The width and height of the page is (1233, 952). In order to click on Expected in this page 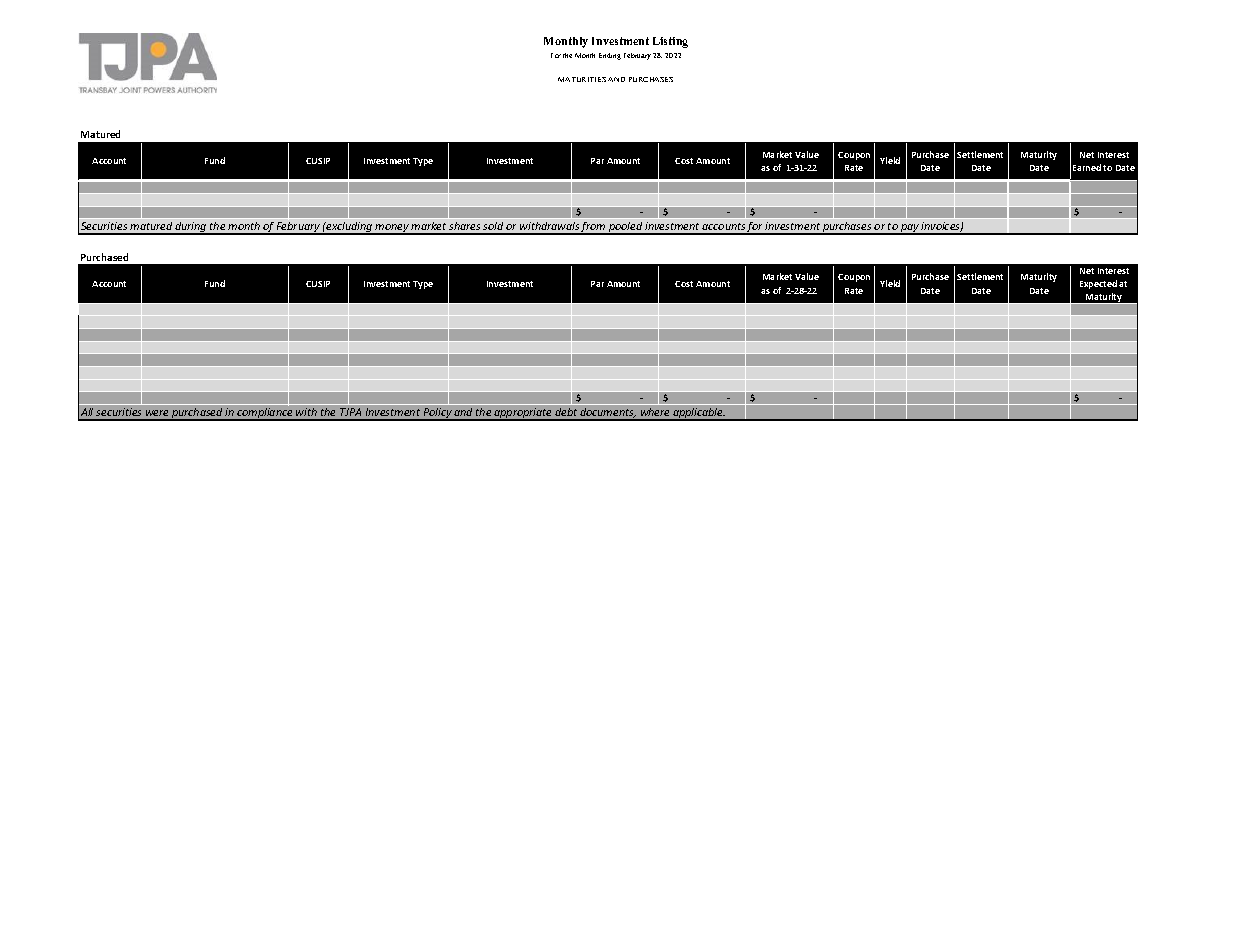, I will do `click(1098, 284)`.
